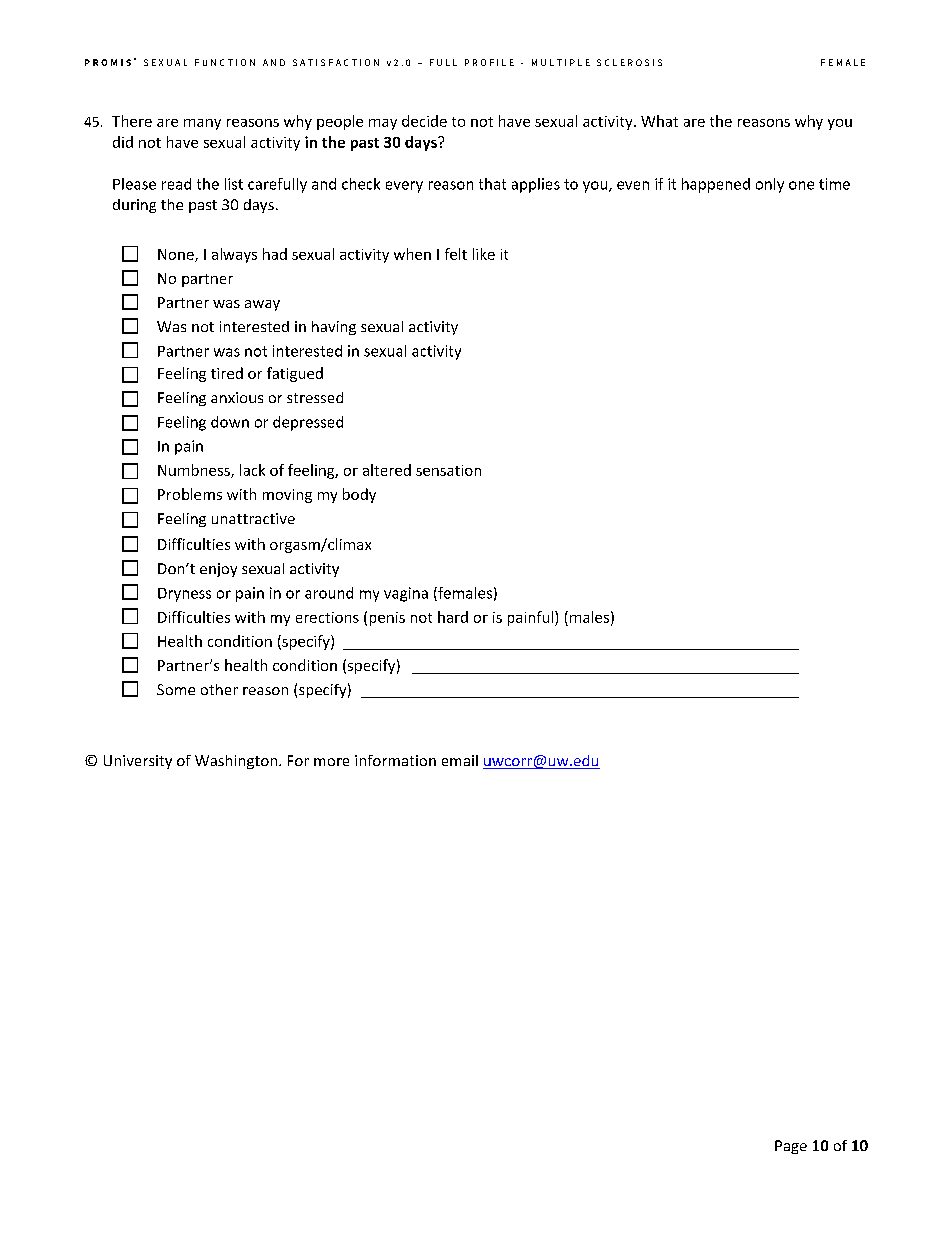  I want to click on What, so click(659, 121).
